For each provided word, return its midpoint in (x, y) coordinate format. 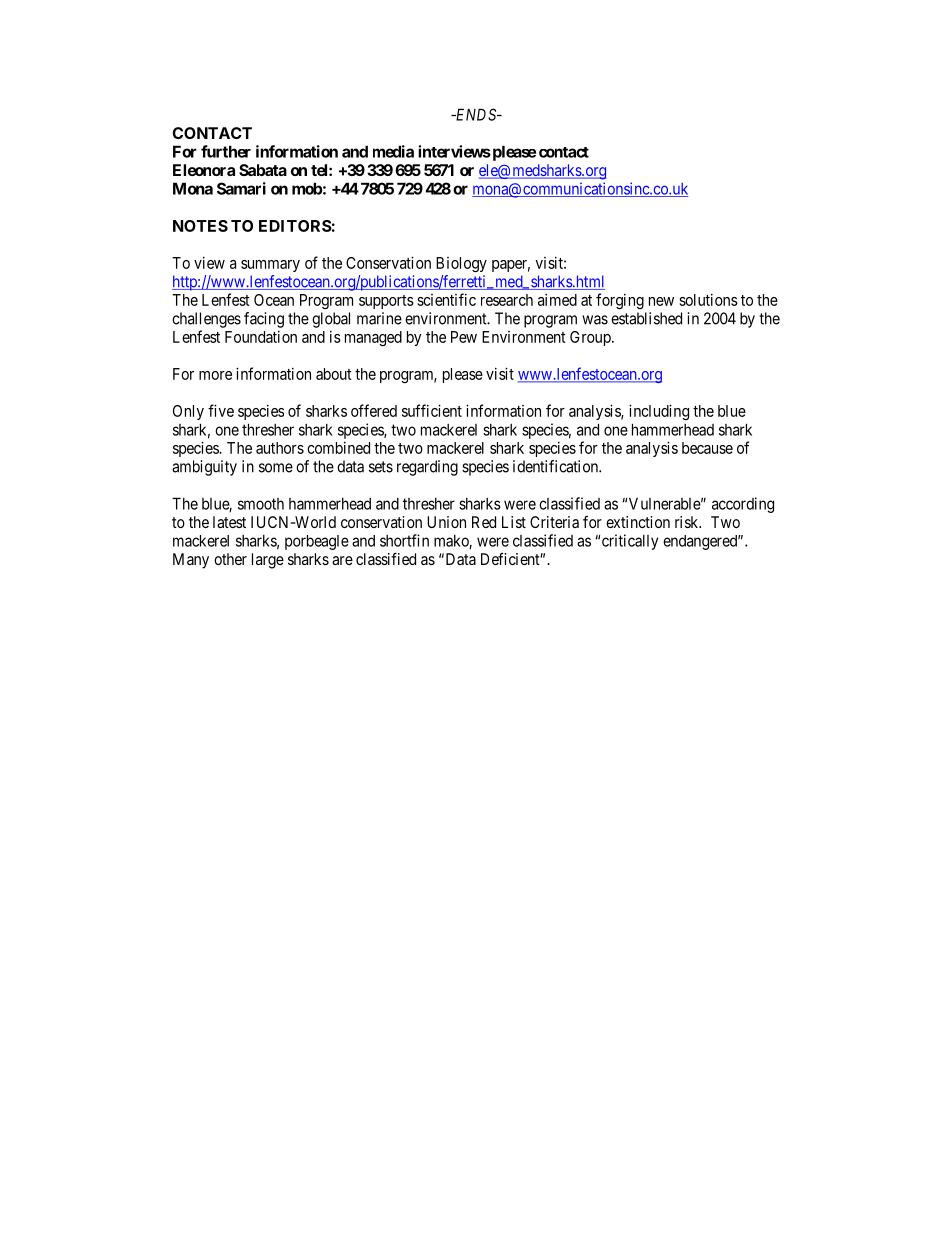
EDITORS (295, 226)
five (221, 410)
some (276, 468)
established (646, 318)
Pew (464, 337)
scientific (446, 299)
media (393, 151)
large (268, 561)
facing (264, 320)
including (659, 412)
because (707, 448)
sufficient (432, 410)
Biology (461, 264)
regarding (427, 468)
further (226, 151)
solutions (708, 300)
